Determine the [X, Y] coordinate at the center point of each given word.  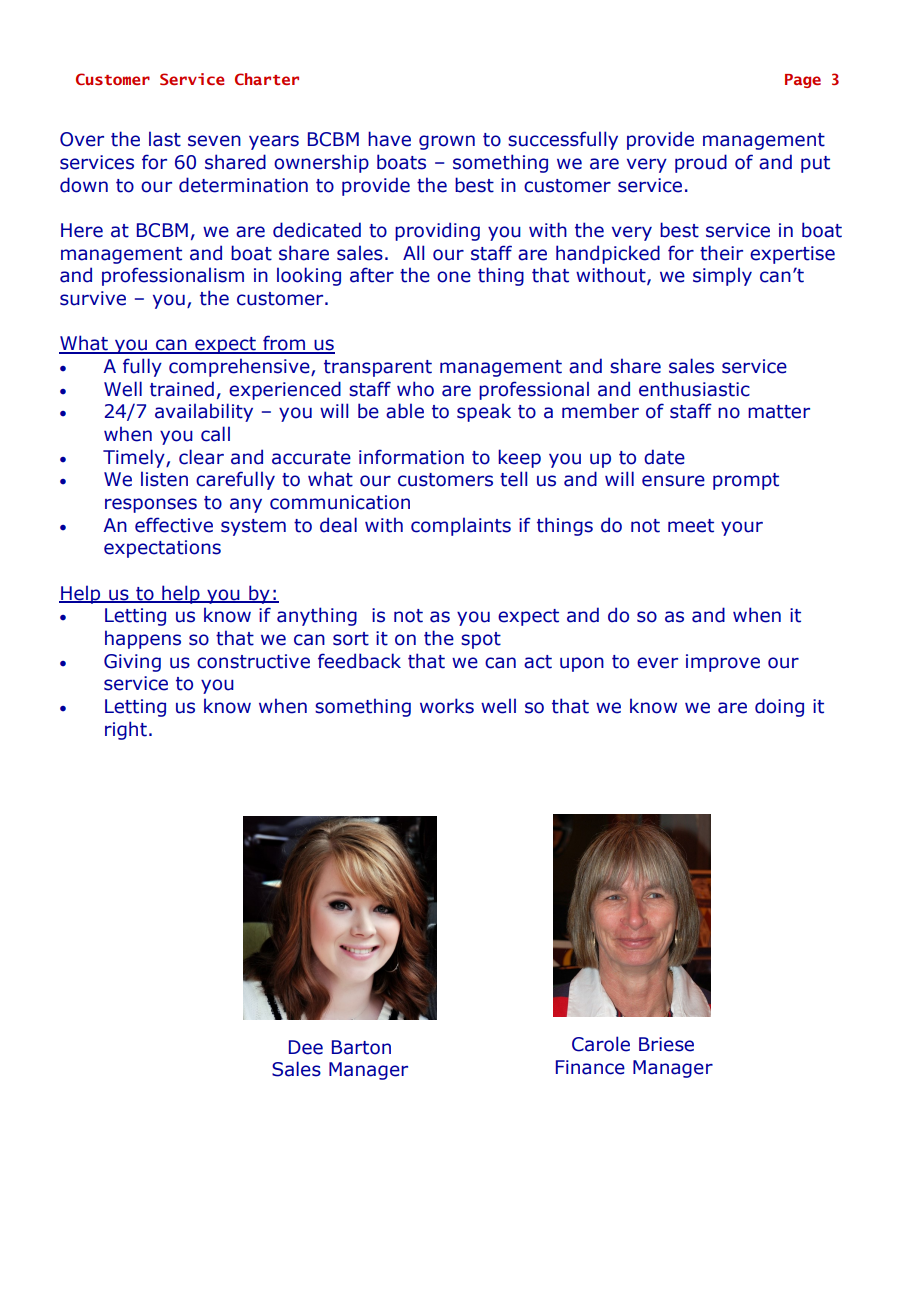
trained [182, 389]
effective [174, 525]
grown [447, 142]
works [447, 706]
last [165, 139]
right [126, 730]
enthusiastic [694, 389]
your [742, 528]
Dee [306, 1047]
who [415, 389]
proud [701, 163]
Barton [361, 1047]
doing [779, 707]
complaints [461, 526]
